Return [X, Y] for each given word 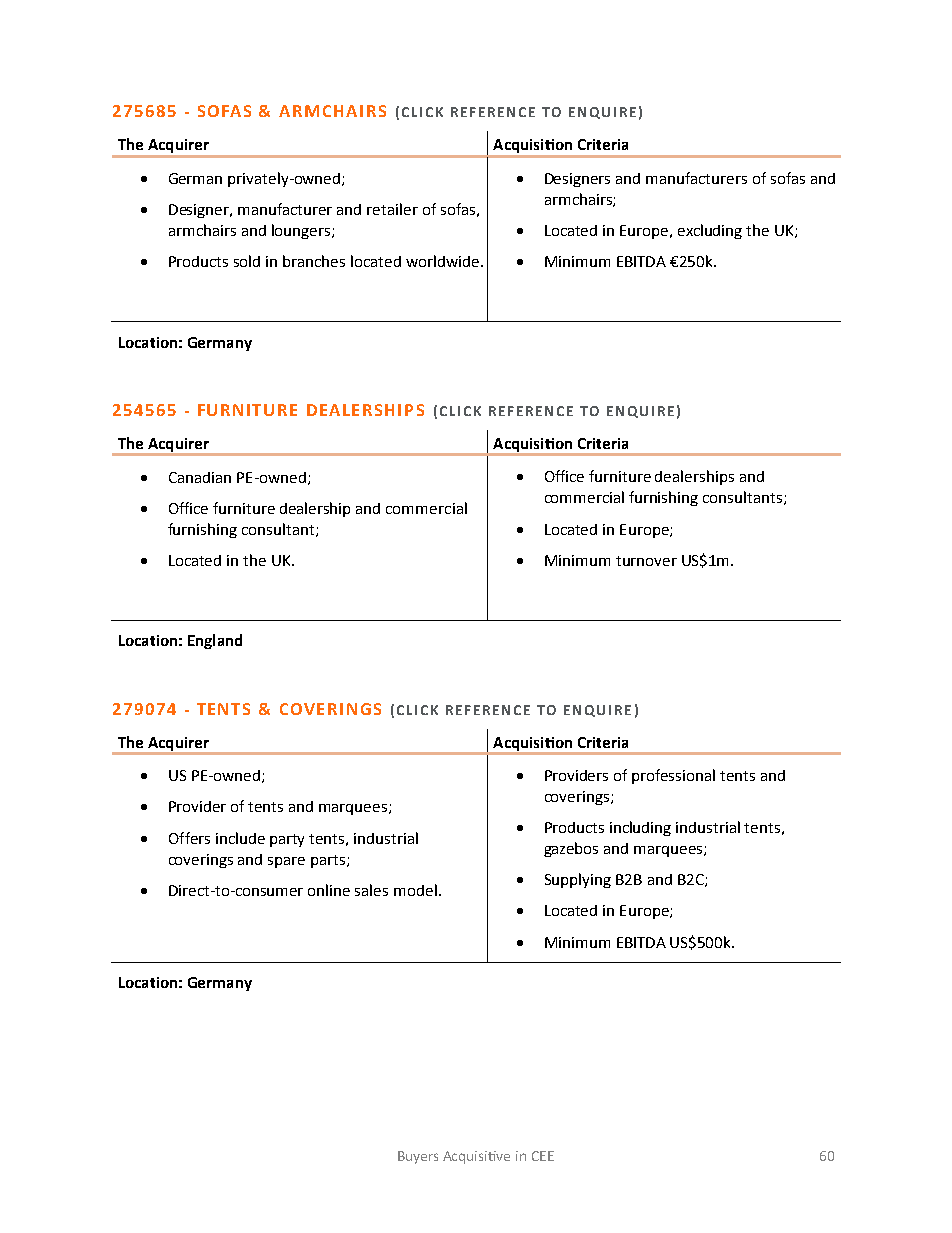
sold [247, 261]
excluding [710, 231]
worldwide [442, 261]
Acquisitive [476, 1157]
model [415, 890]
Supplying [578, 880]
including [640, 828]
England [215, 641]
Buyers [418, 1157]
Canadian [200, 477]
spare [286, 862]
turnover [646, 561]
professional [673, 776]
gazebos [571, 849]
